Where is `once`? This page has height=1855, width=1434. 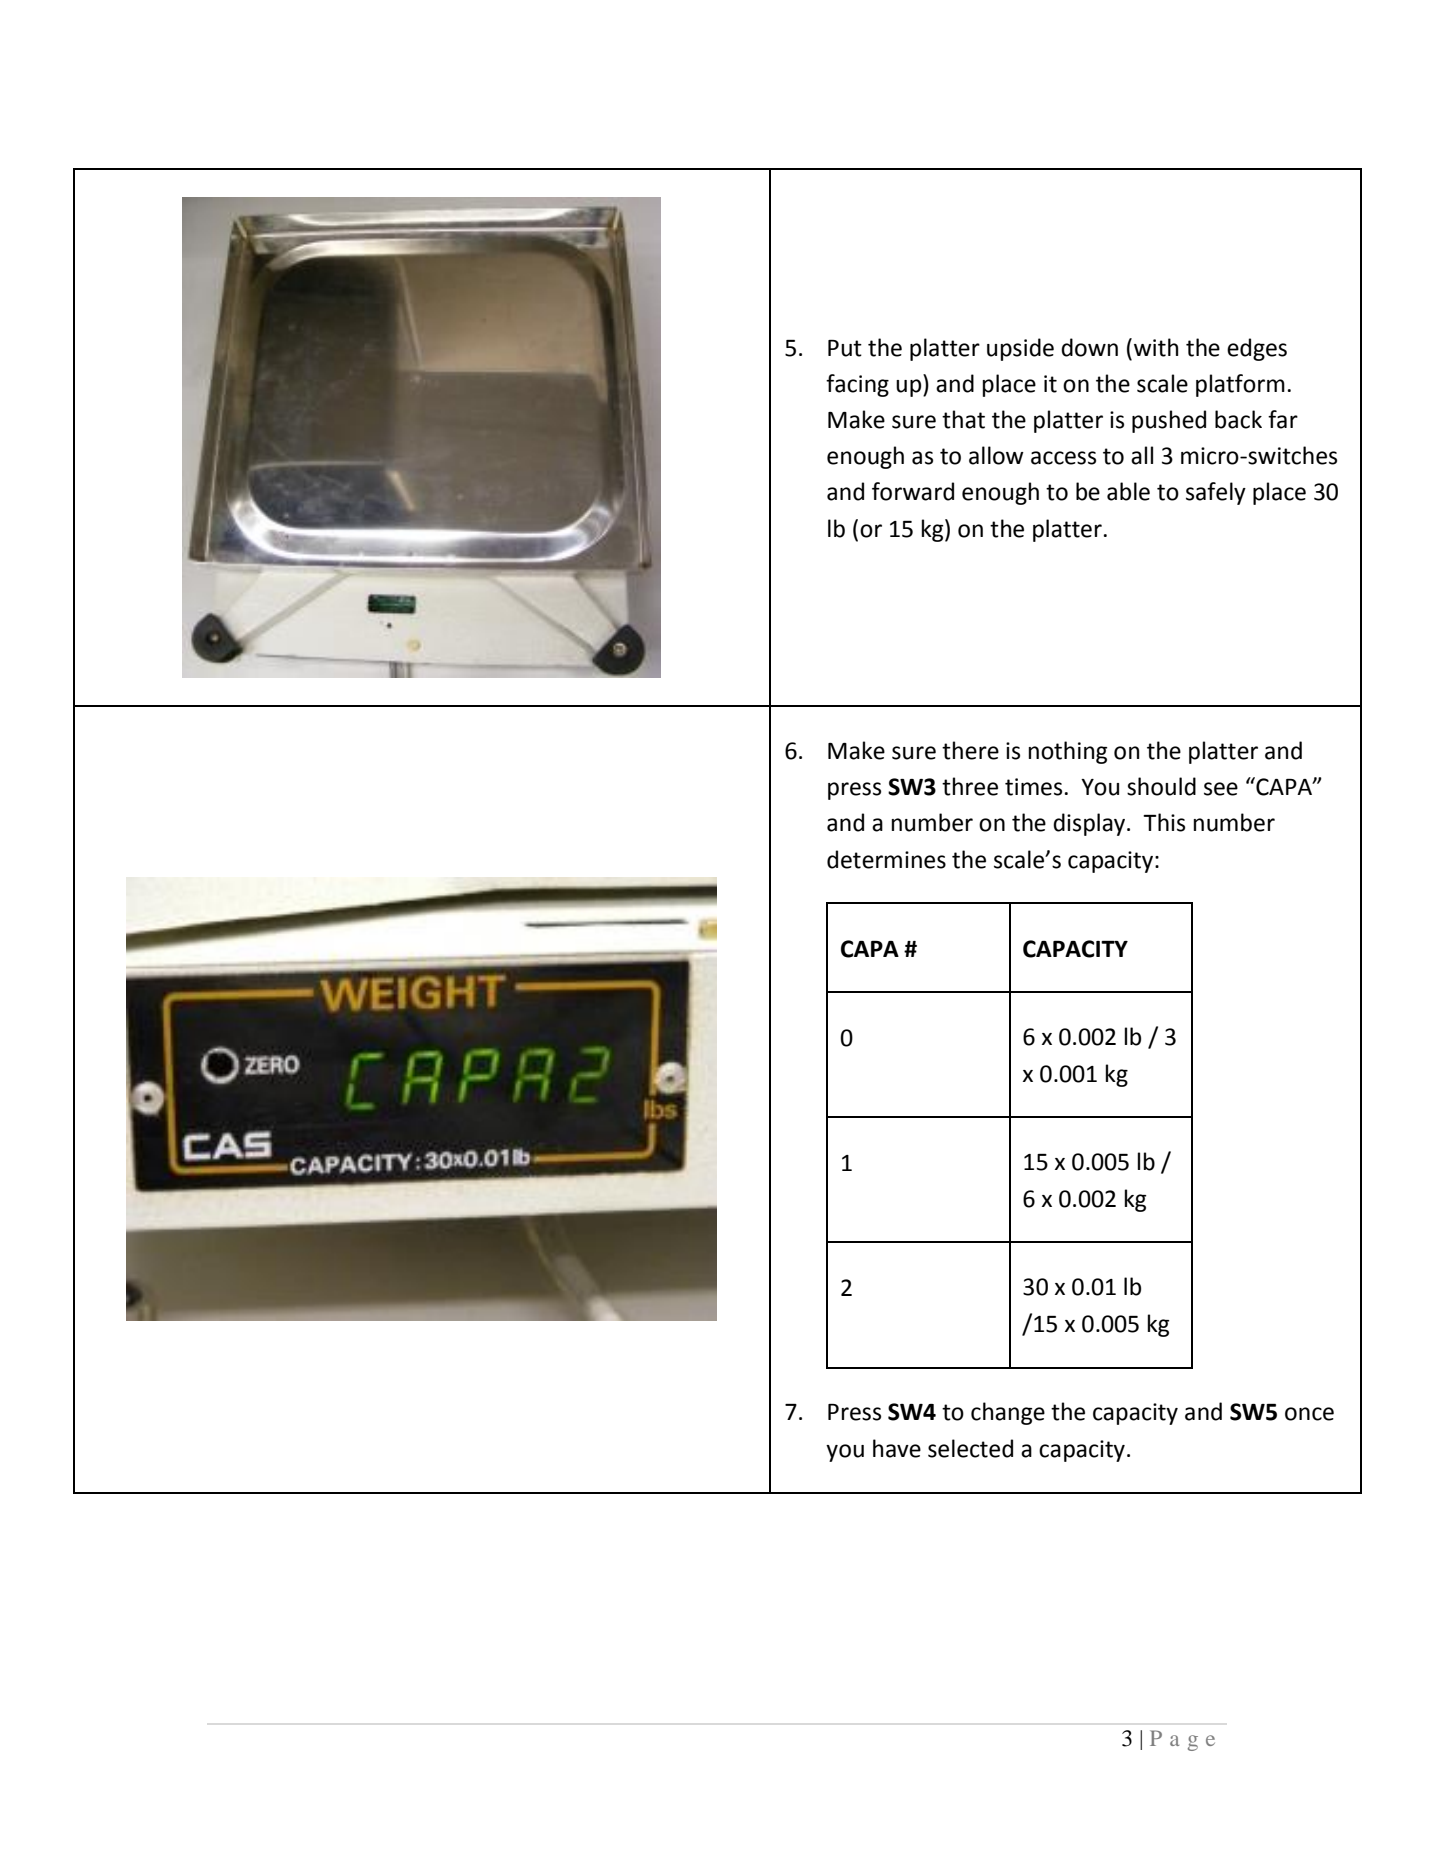 once is located at coordinates (1309, 1414).
